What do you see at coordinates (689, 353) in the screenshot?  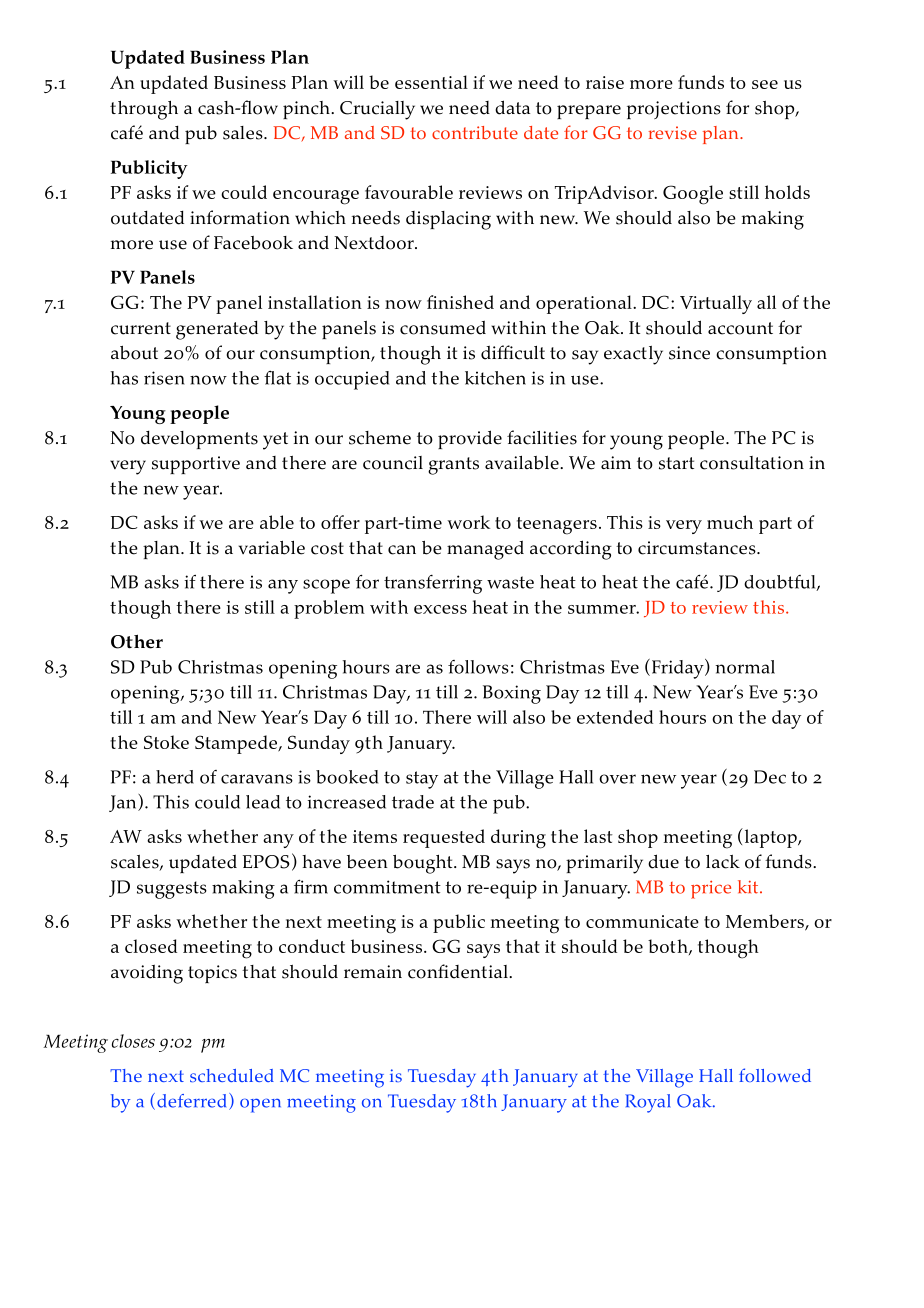 I see `since` at bounding box center [689, 353].
